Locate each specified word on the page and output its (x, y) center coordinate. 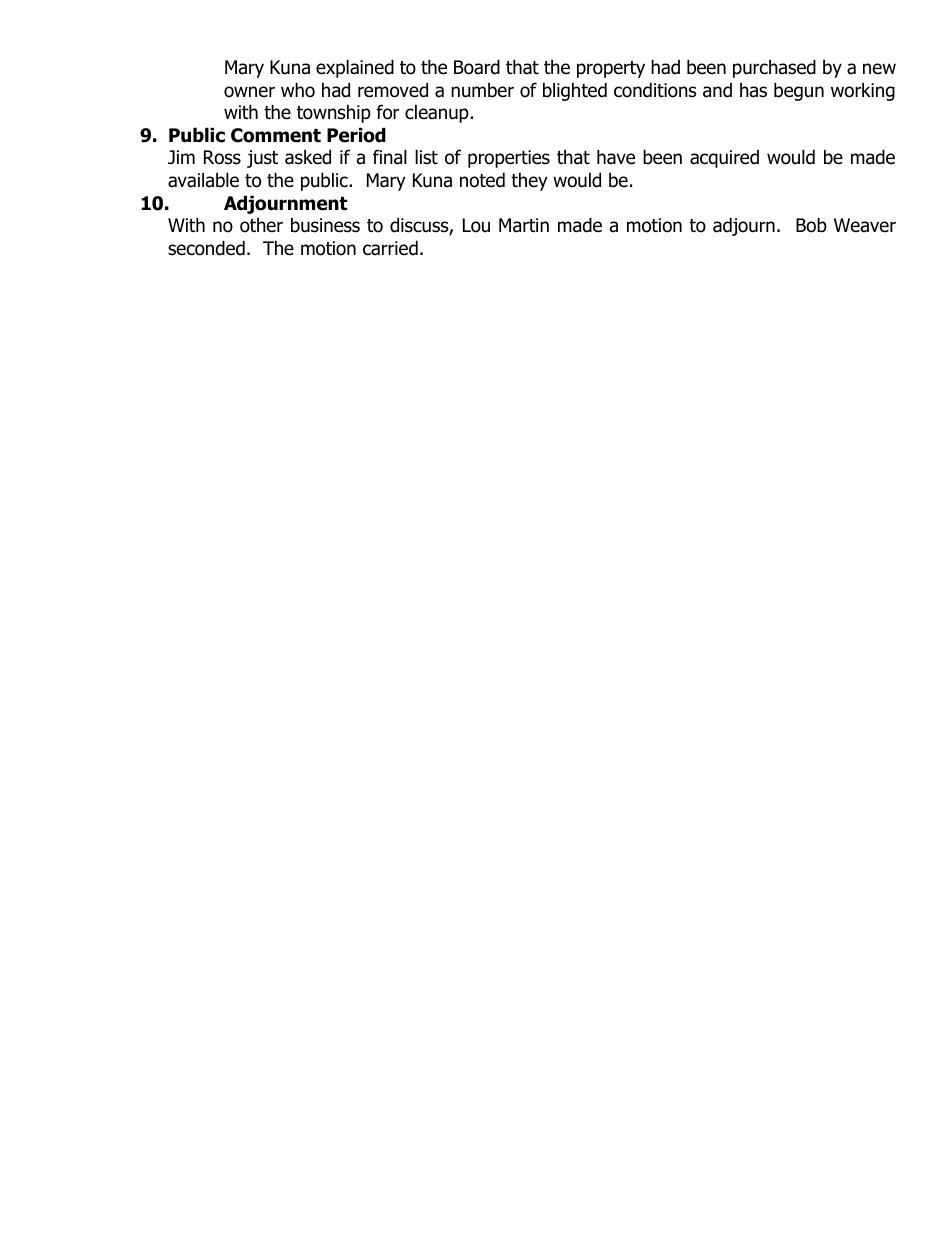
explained (355, 68)
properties (509, 159)
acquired (724, 159)
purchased (774, 68)
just (262, 159)
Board (477, 67)
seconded (206, 248)
